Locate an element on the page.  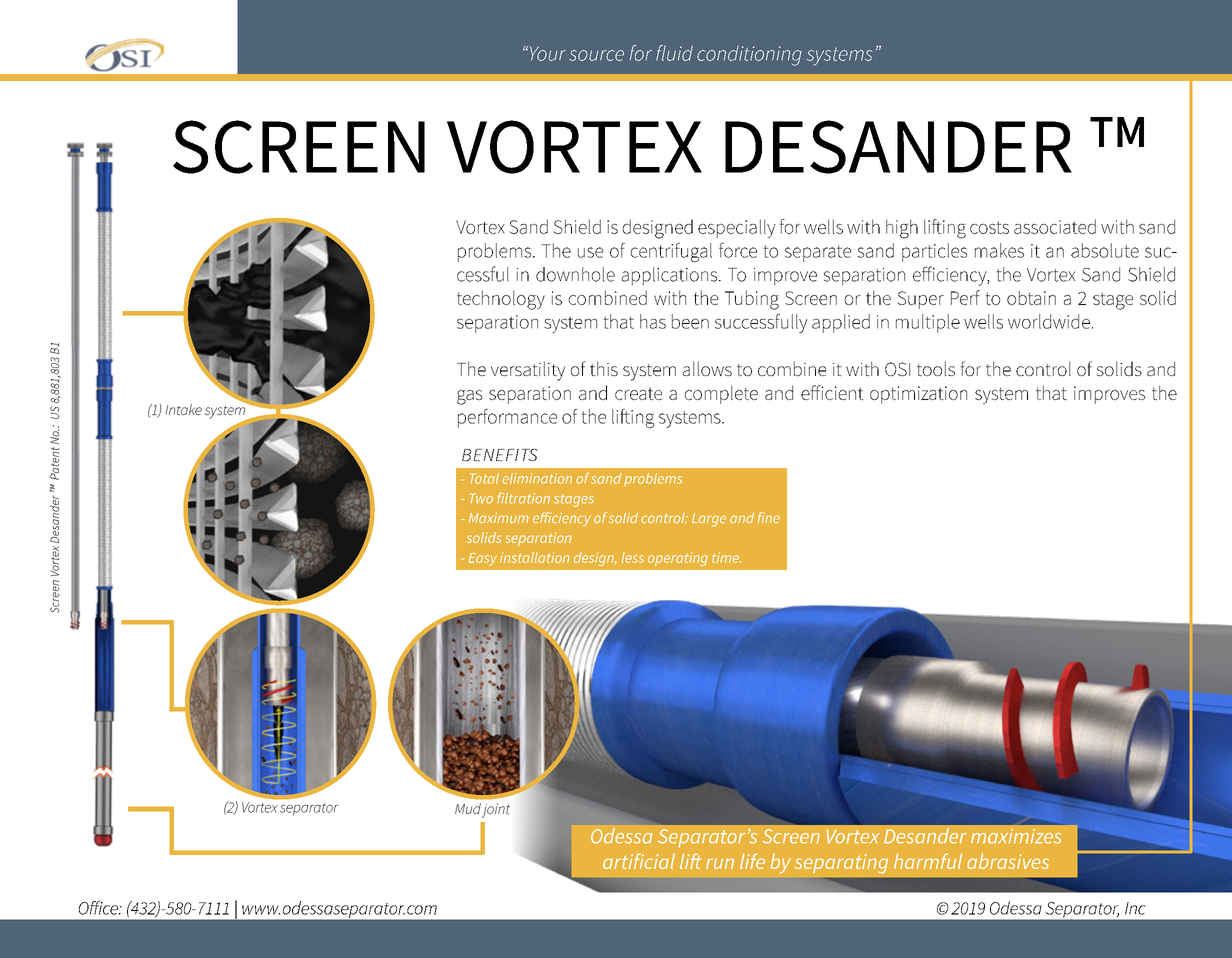
time is located at coordinates (726, 557).
